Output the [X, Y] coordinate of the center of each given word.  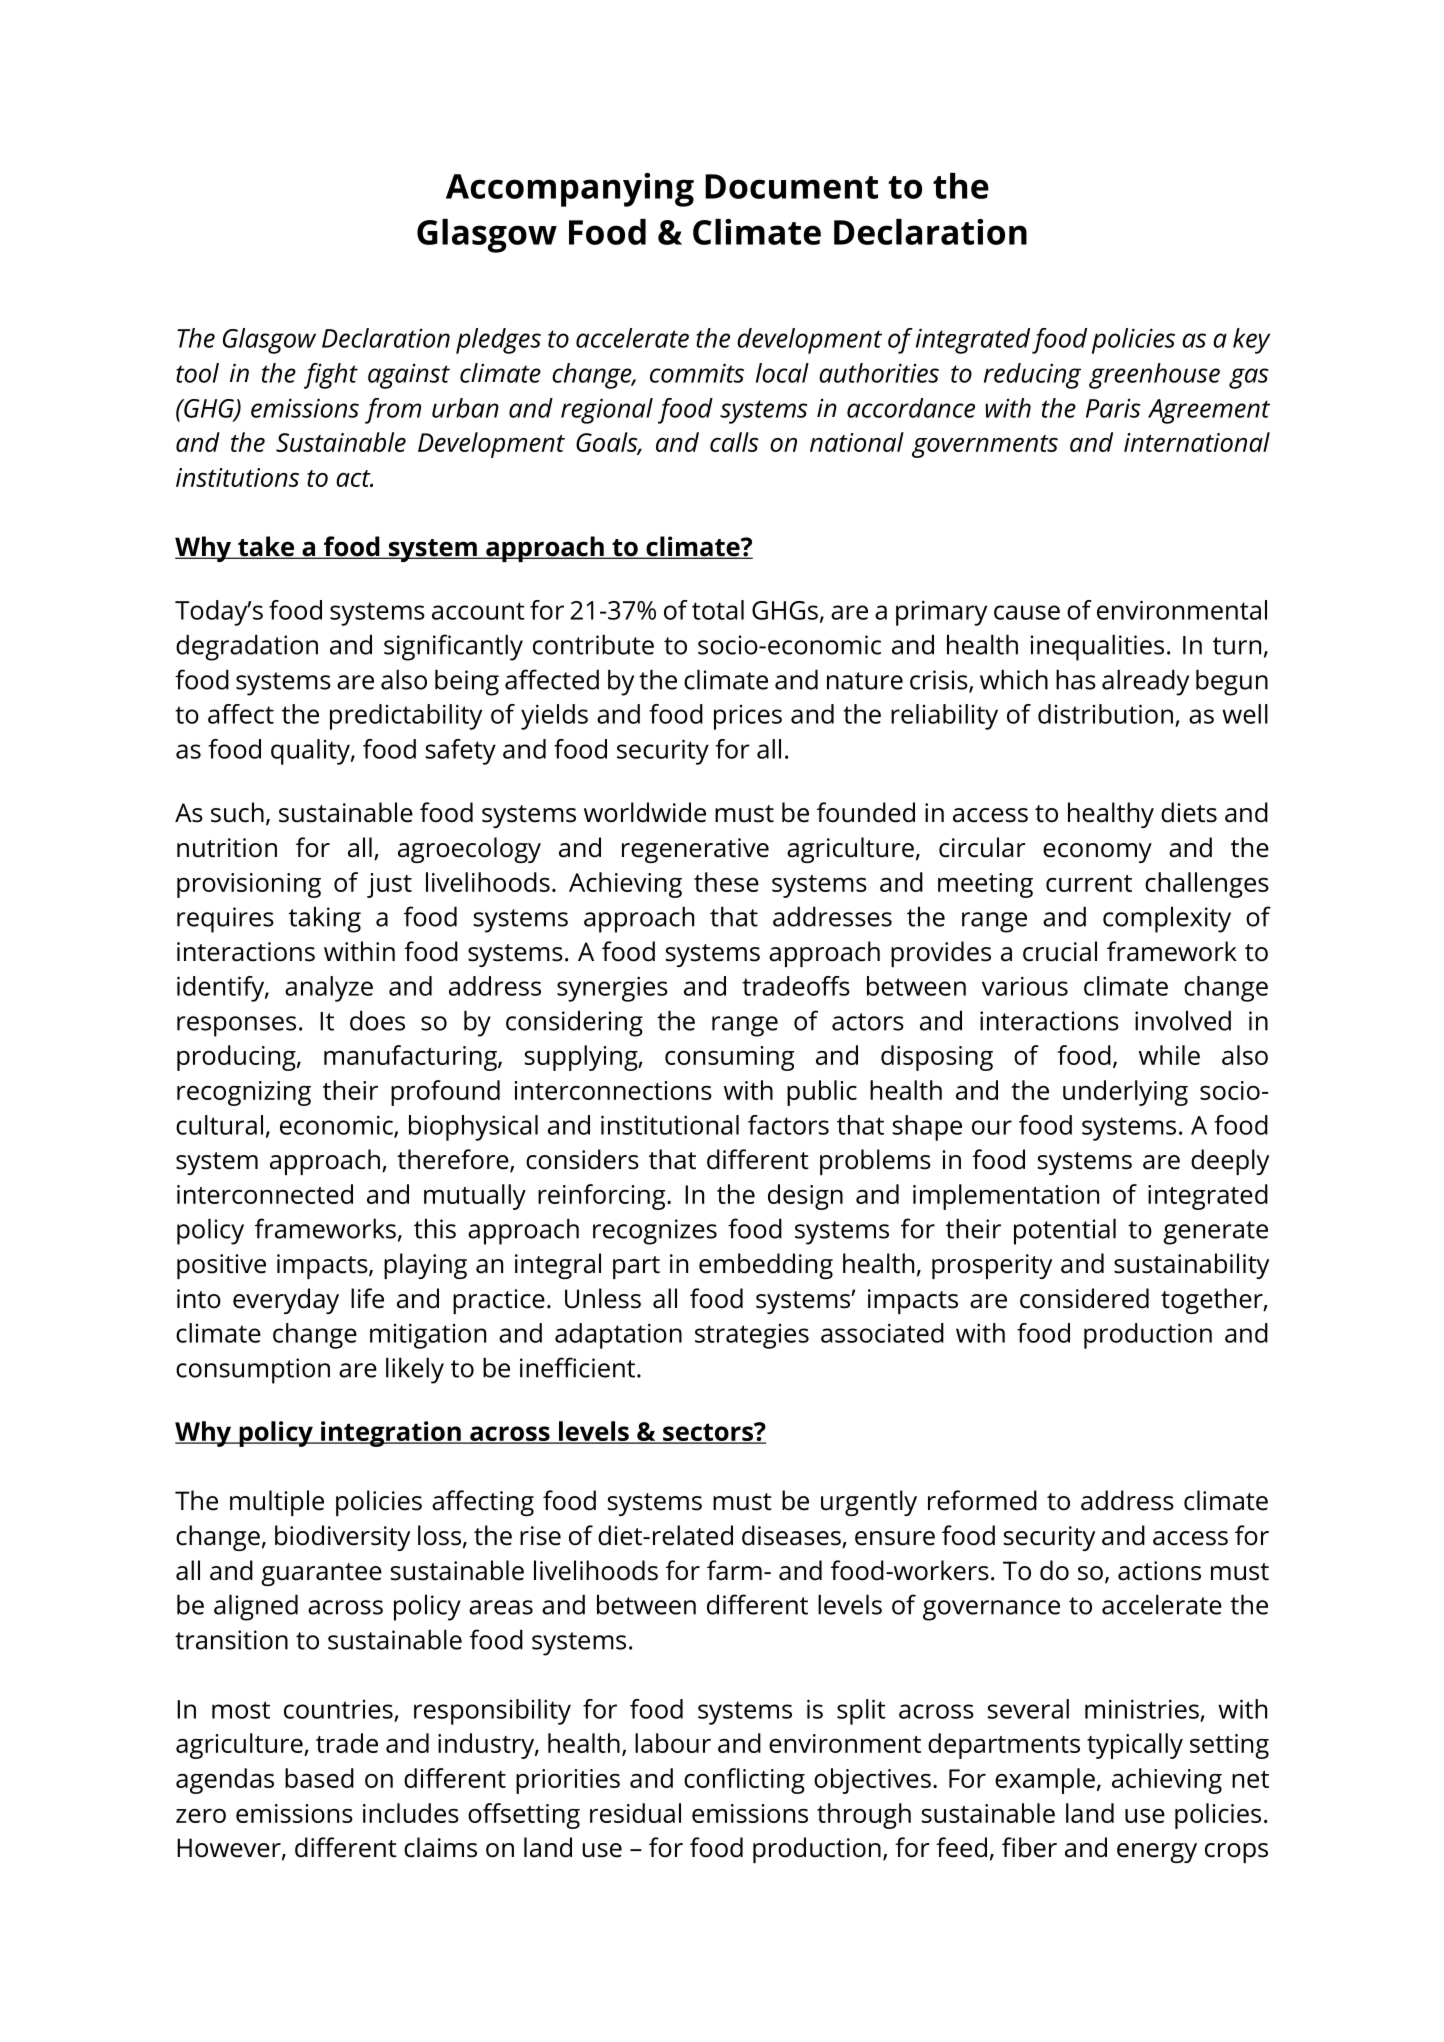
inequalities [1097, 647]
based [319, 1778]
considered [1084, 1298]
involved [1183, 1020]
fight [331, 376]
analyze [329, 989]
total [718, 610]
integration [391, 1434]
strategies [752, 1336]
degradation [247, 647]
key [1251, 341]
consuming [729, 1058]
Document [791, 186]
